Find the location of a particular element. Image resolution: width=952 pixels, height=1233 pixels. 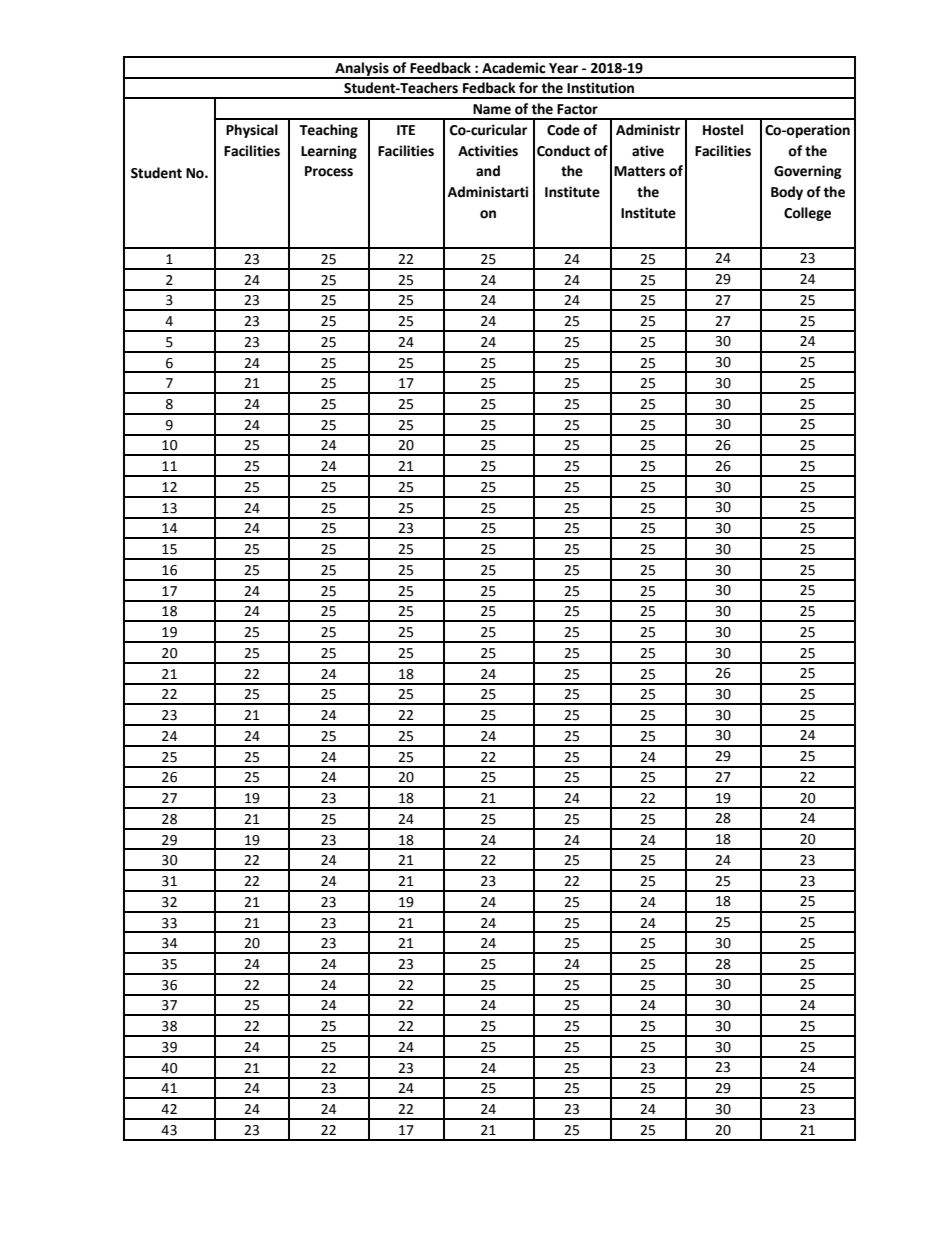

Hostel is located at coordinates (723, 130).
